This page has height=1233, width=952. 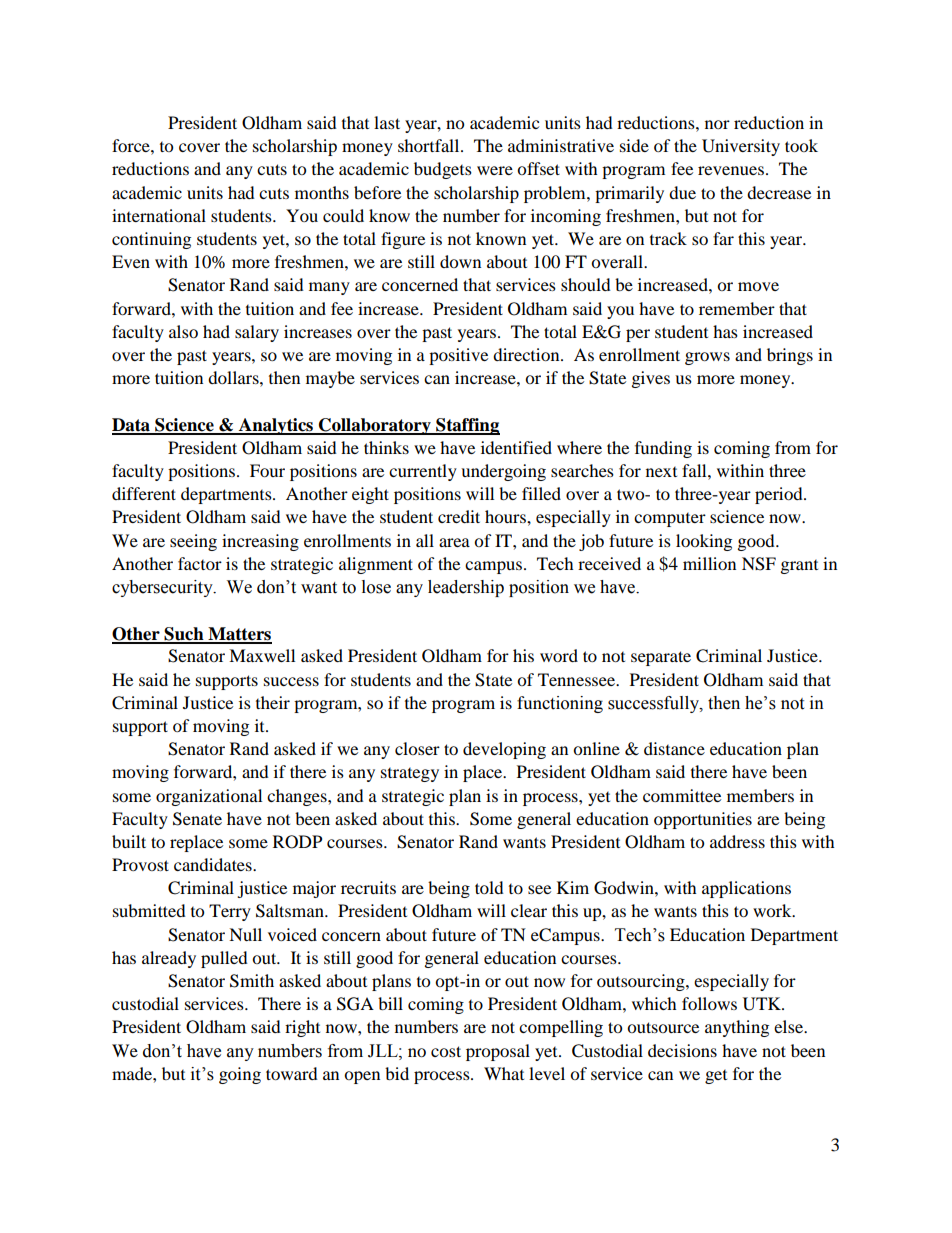 I want to click on international, so click(x=159, y=215).
